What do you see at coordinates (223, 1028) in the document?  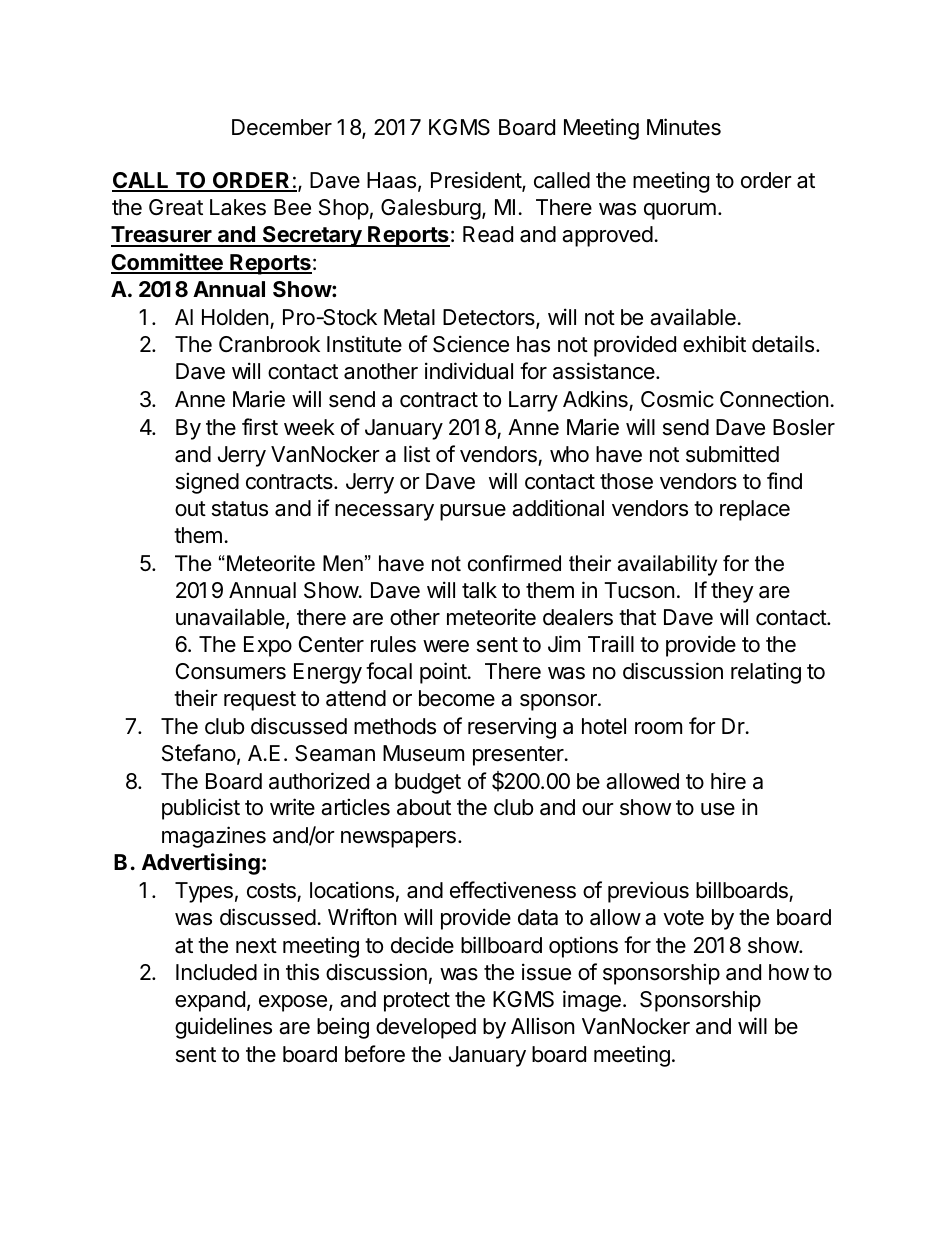 I see `guidelines` at bounding box center [223, 1028].
